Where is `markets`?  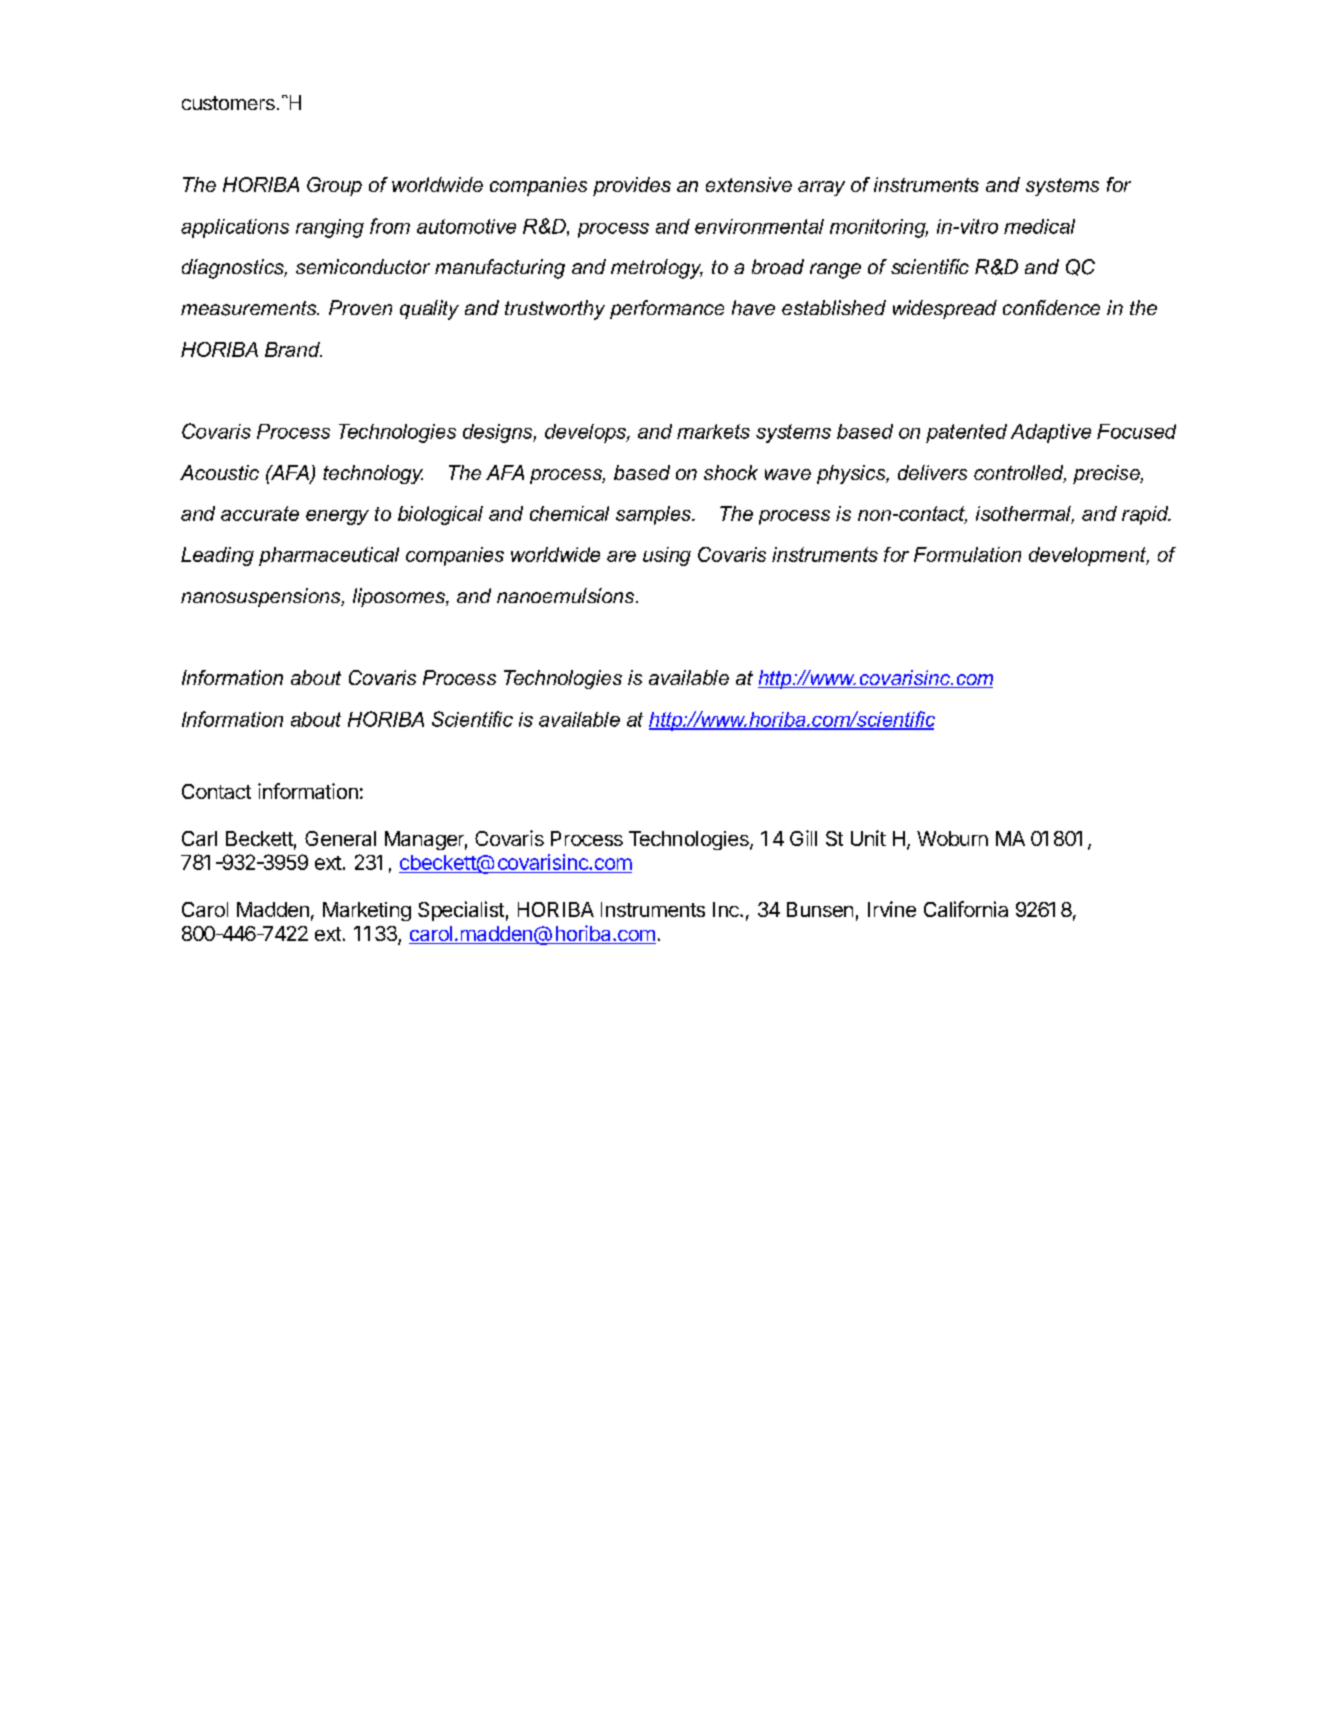
markets is located at coordinates (713, 431).
